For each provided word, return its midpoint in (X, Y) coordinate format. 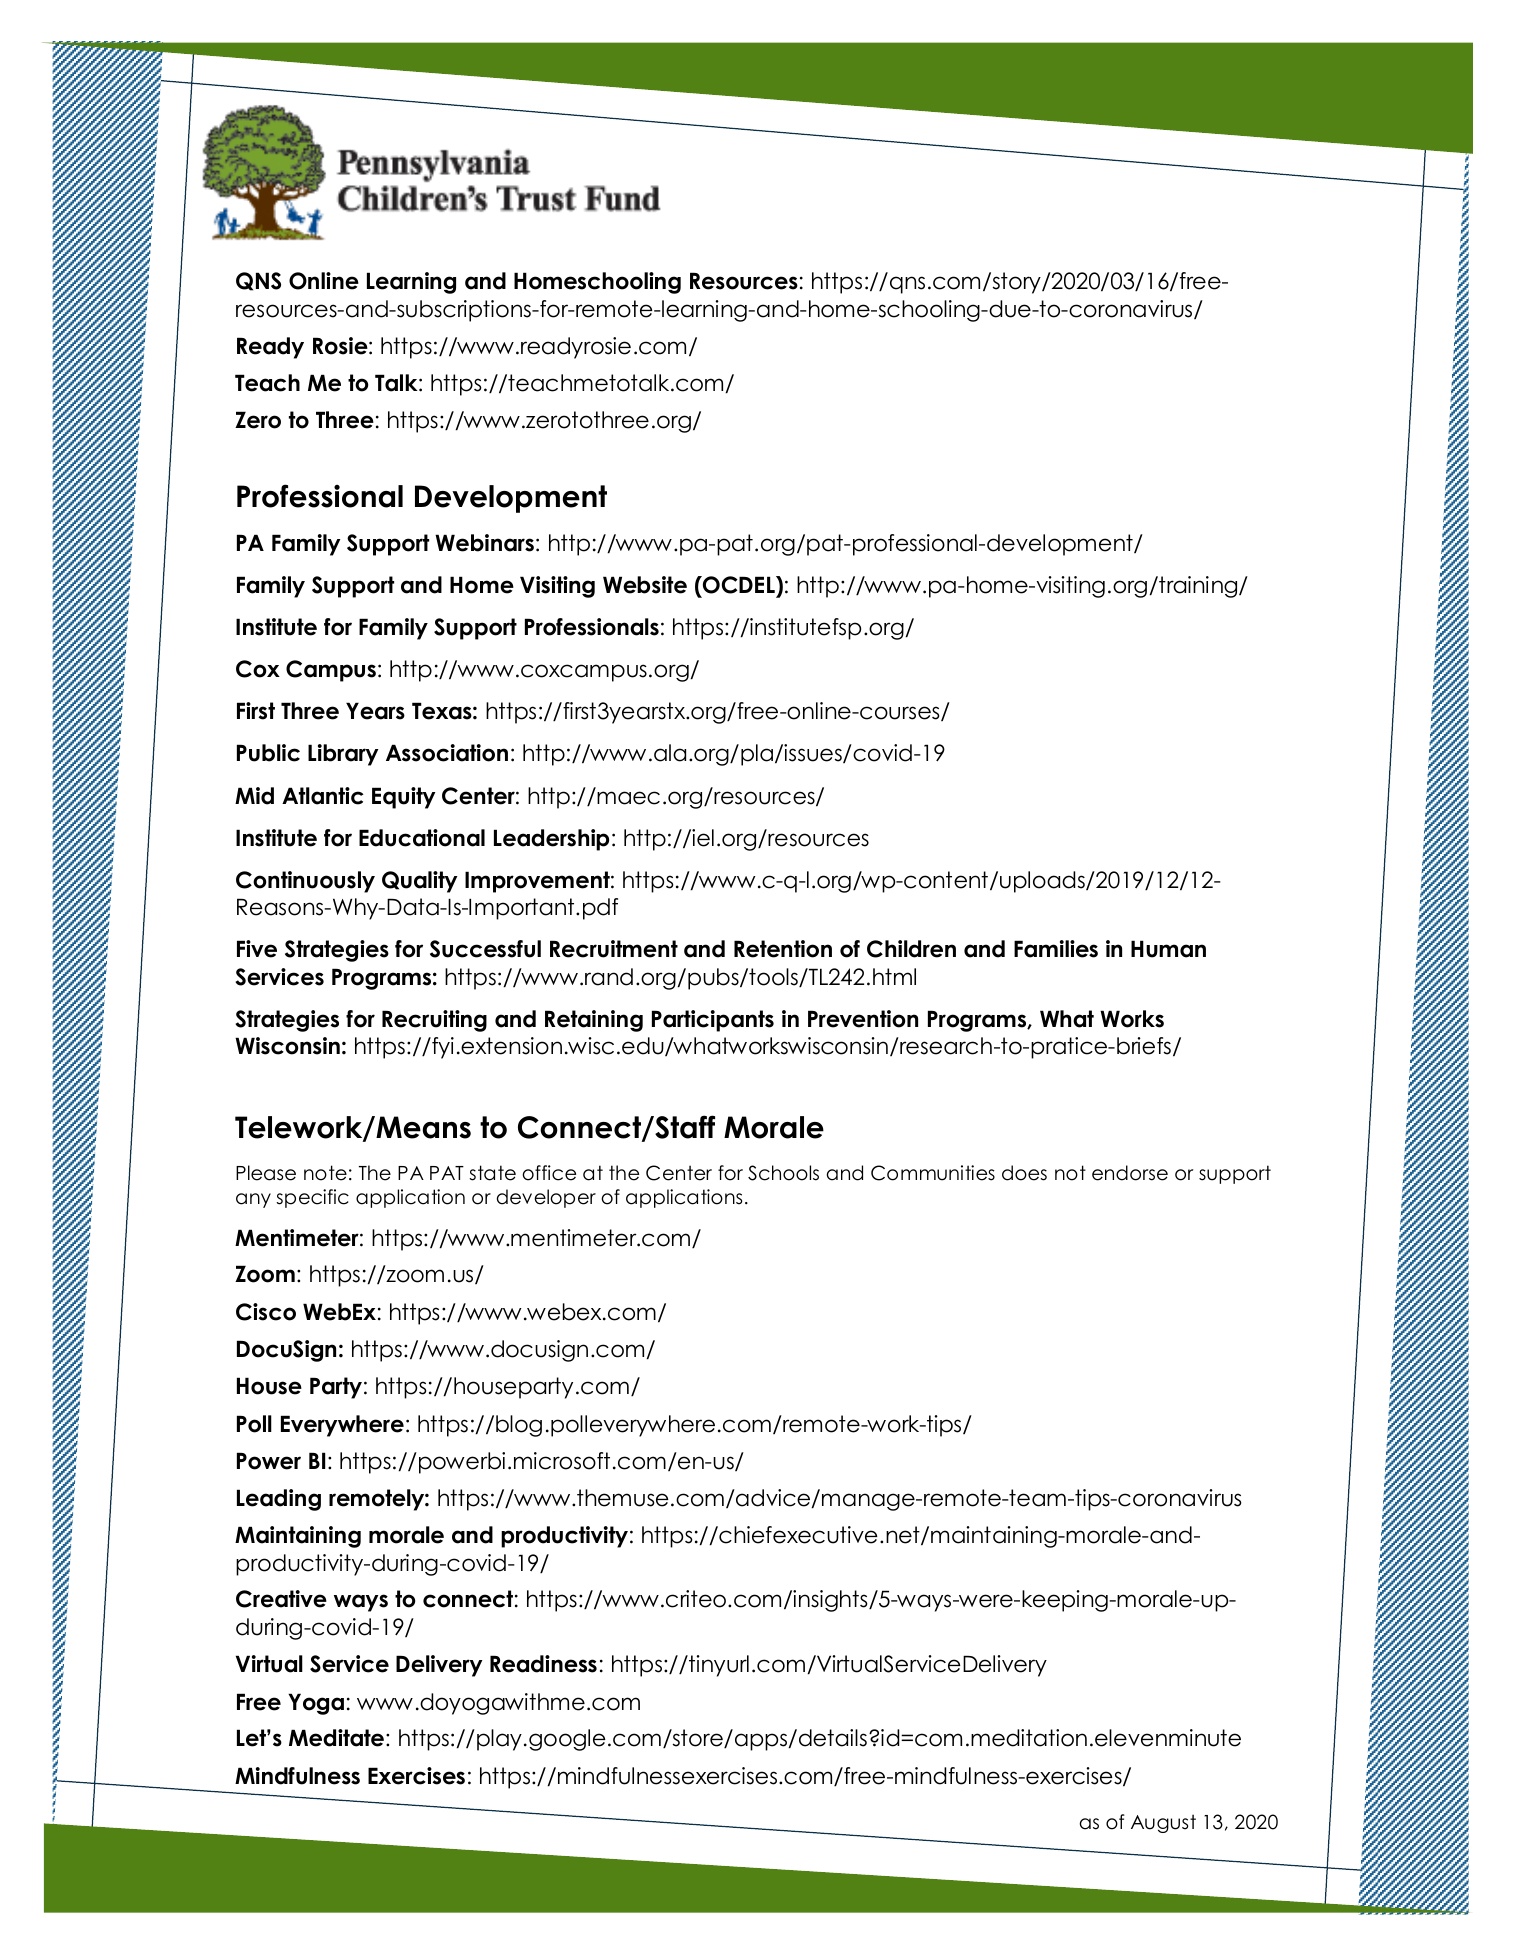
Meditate (336, 1738)
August (1163, 1823)
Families (1056, 949)
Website (645, 585)
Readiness (543, 1664)
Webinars (484, 543)
